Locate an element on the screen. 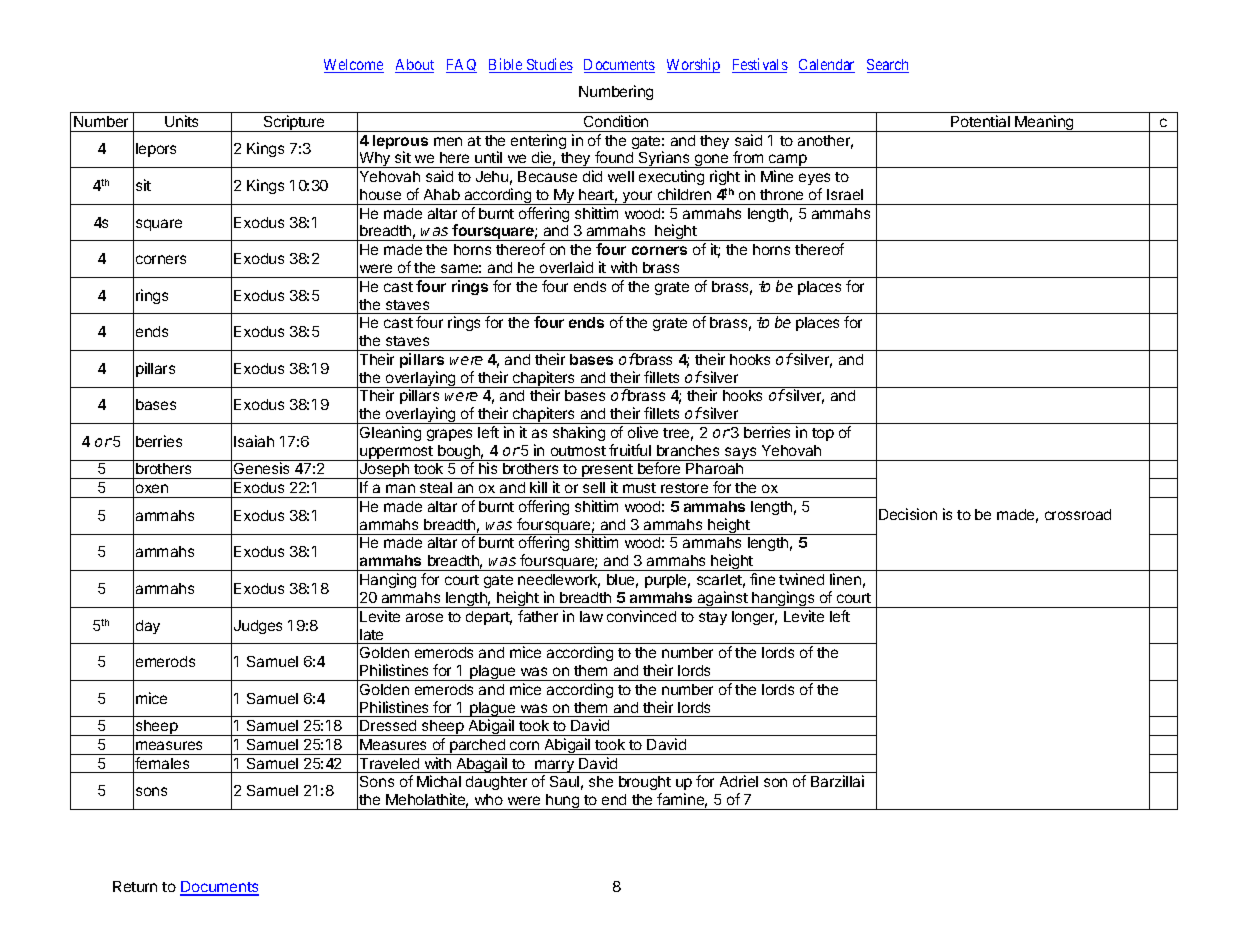 The width and height of the screenshot is (1233, 952). Return is located at coordinates (135, 886).
